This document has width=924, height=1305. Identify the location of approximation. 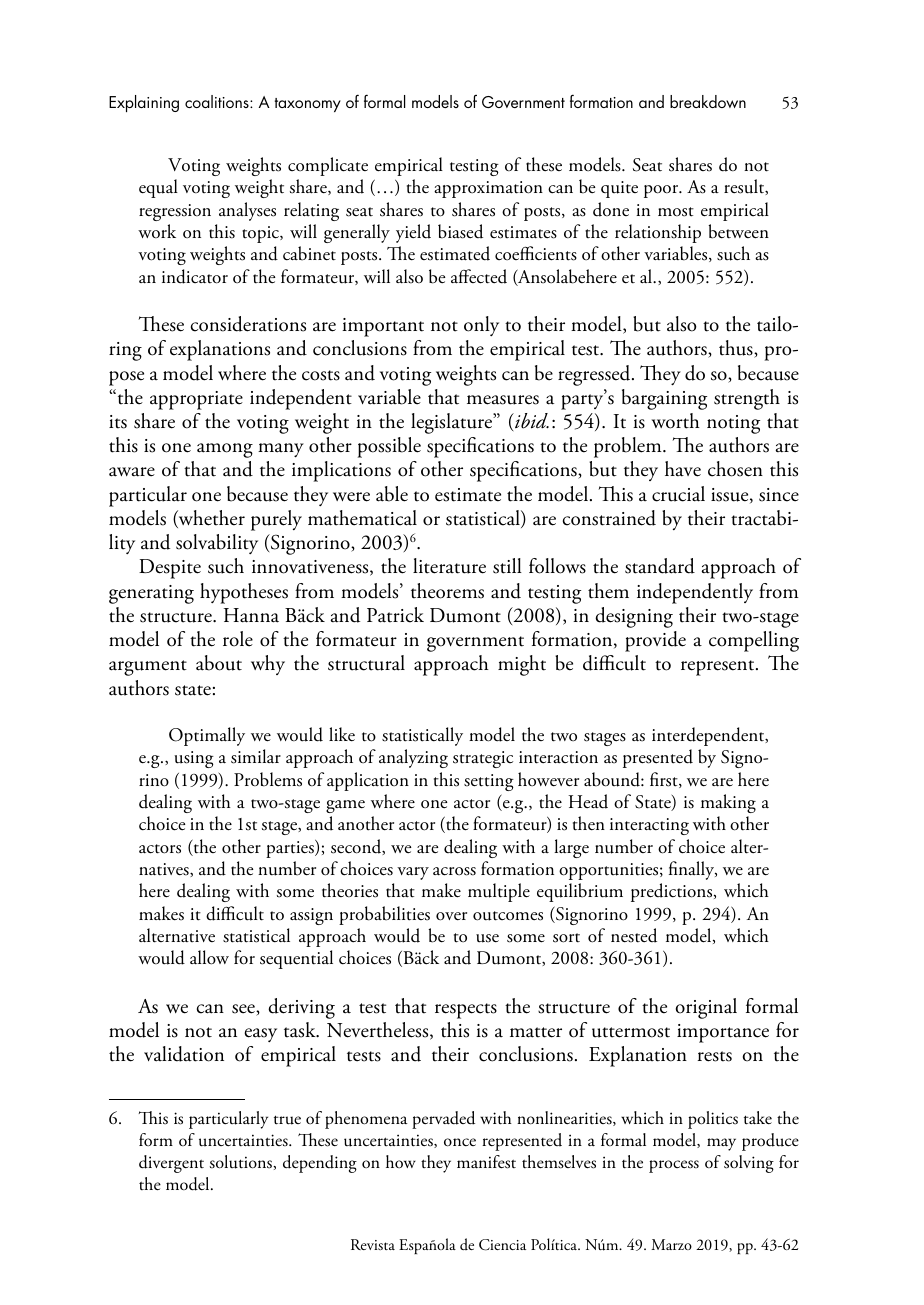
(488, 189).
